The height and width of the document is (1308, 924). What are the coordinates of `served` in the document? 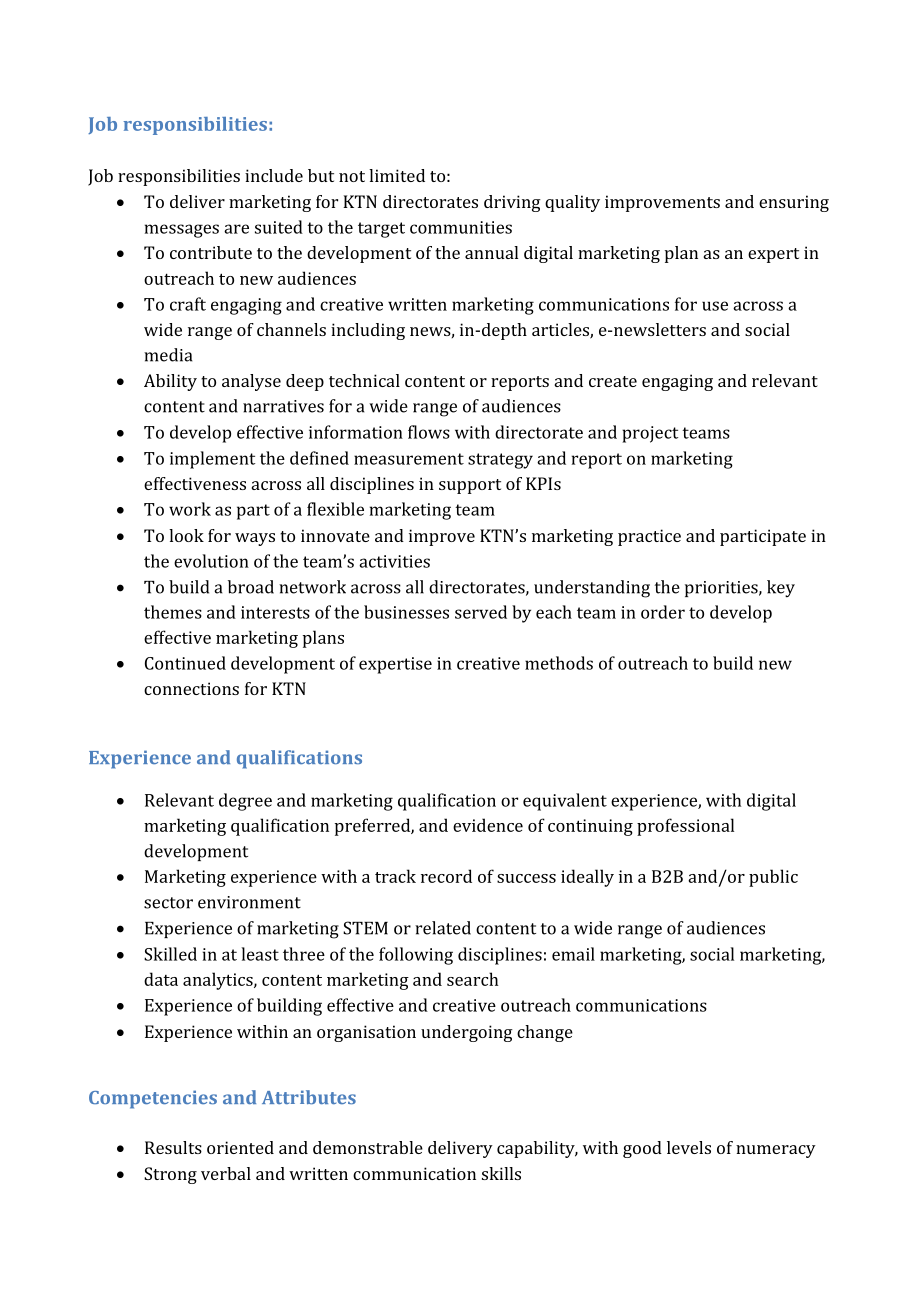 It's located at (481, 612).
